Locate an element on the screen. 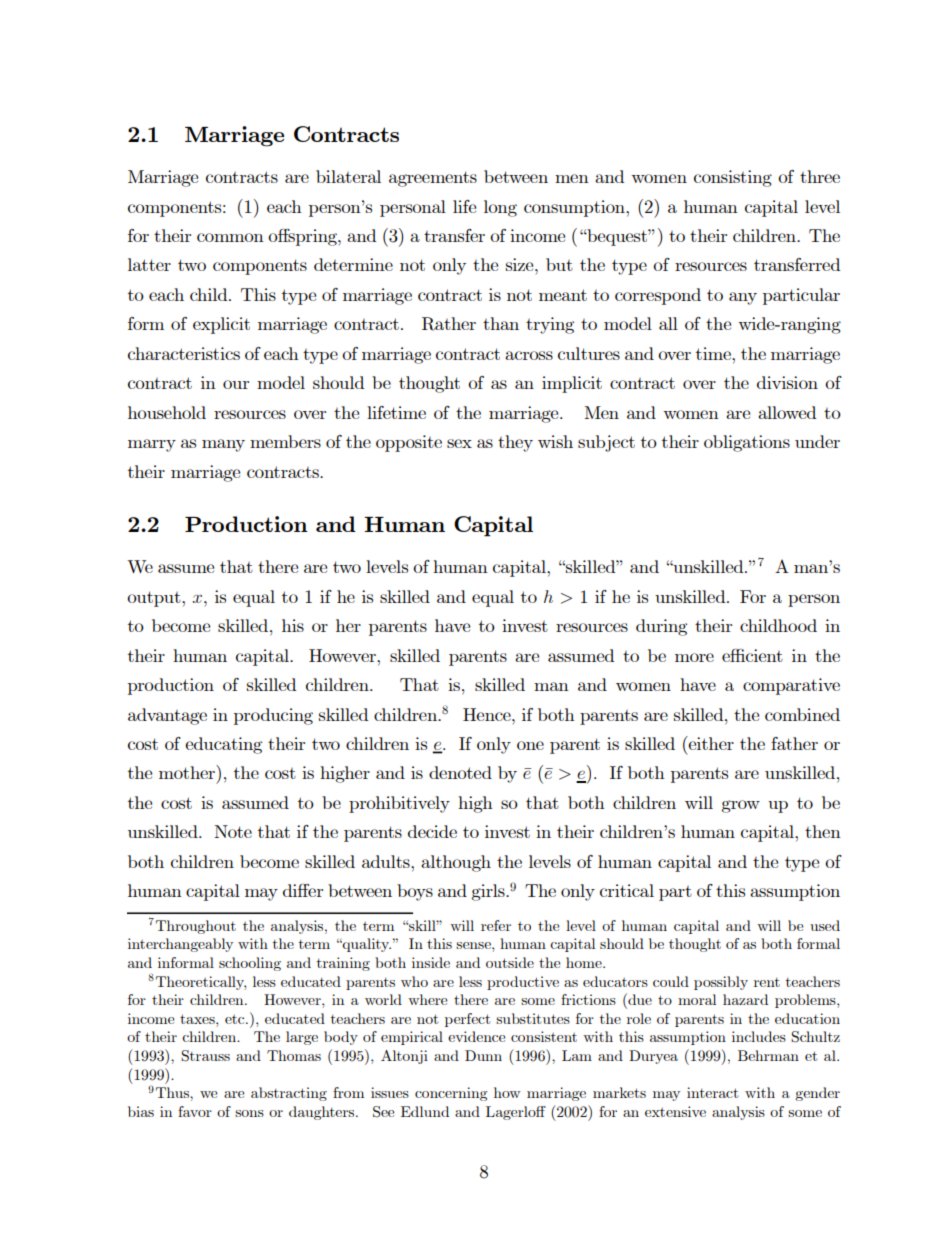 The height and width of the screenshot is (1233, 952). Hence is located at coordinates (488, 714).
